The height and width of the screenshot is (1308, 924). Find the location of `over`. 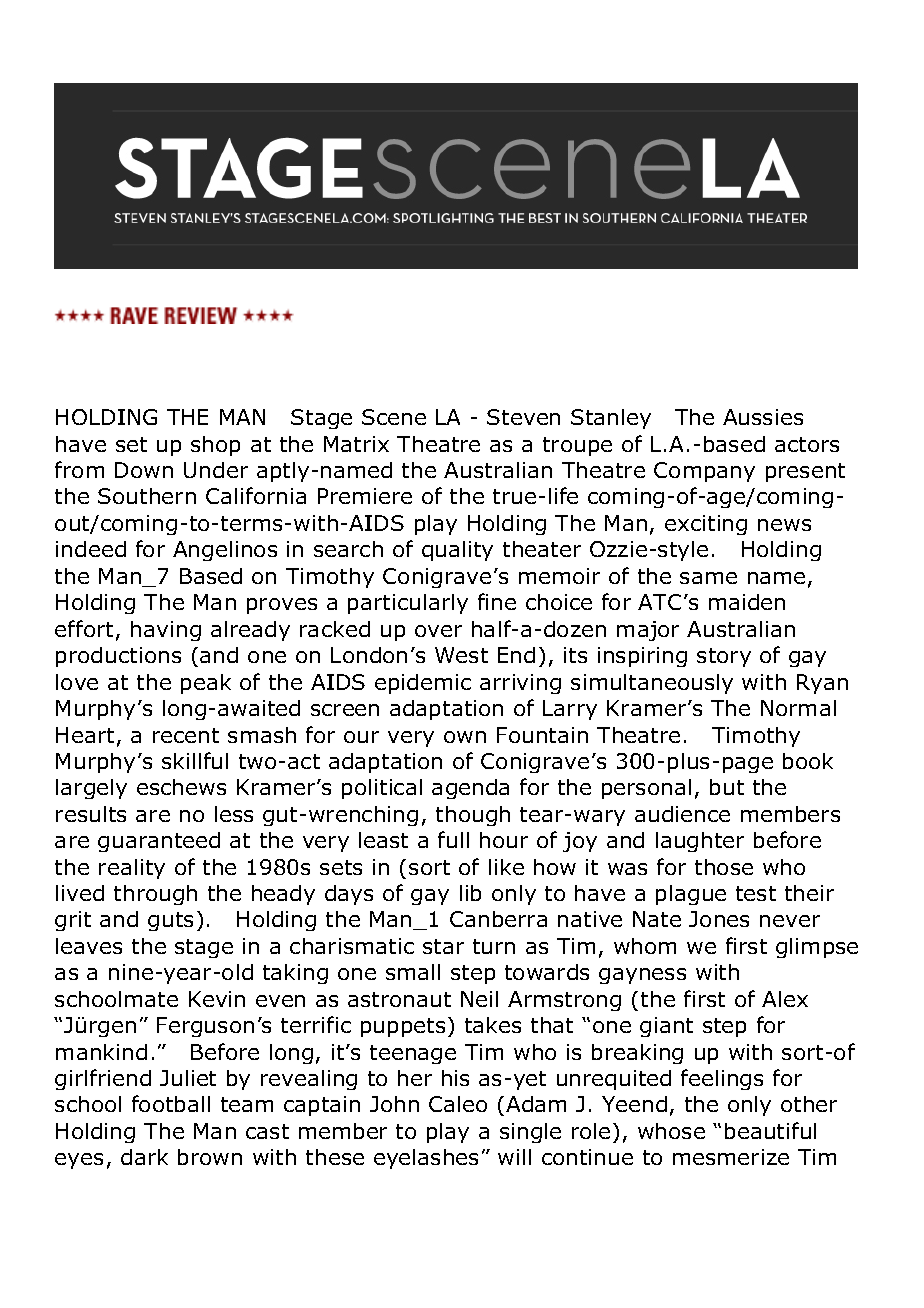

over is located at coordinates (438, 631).
